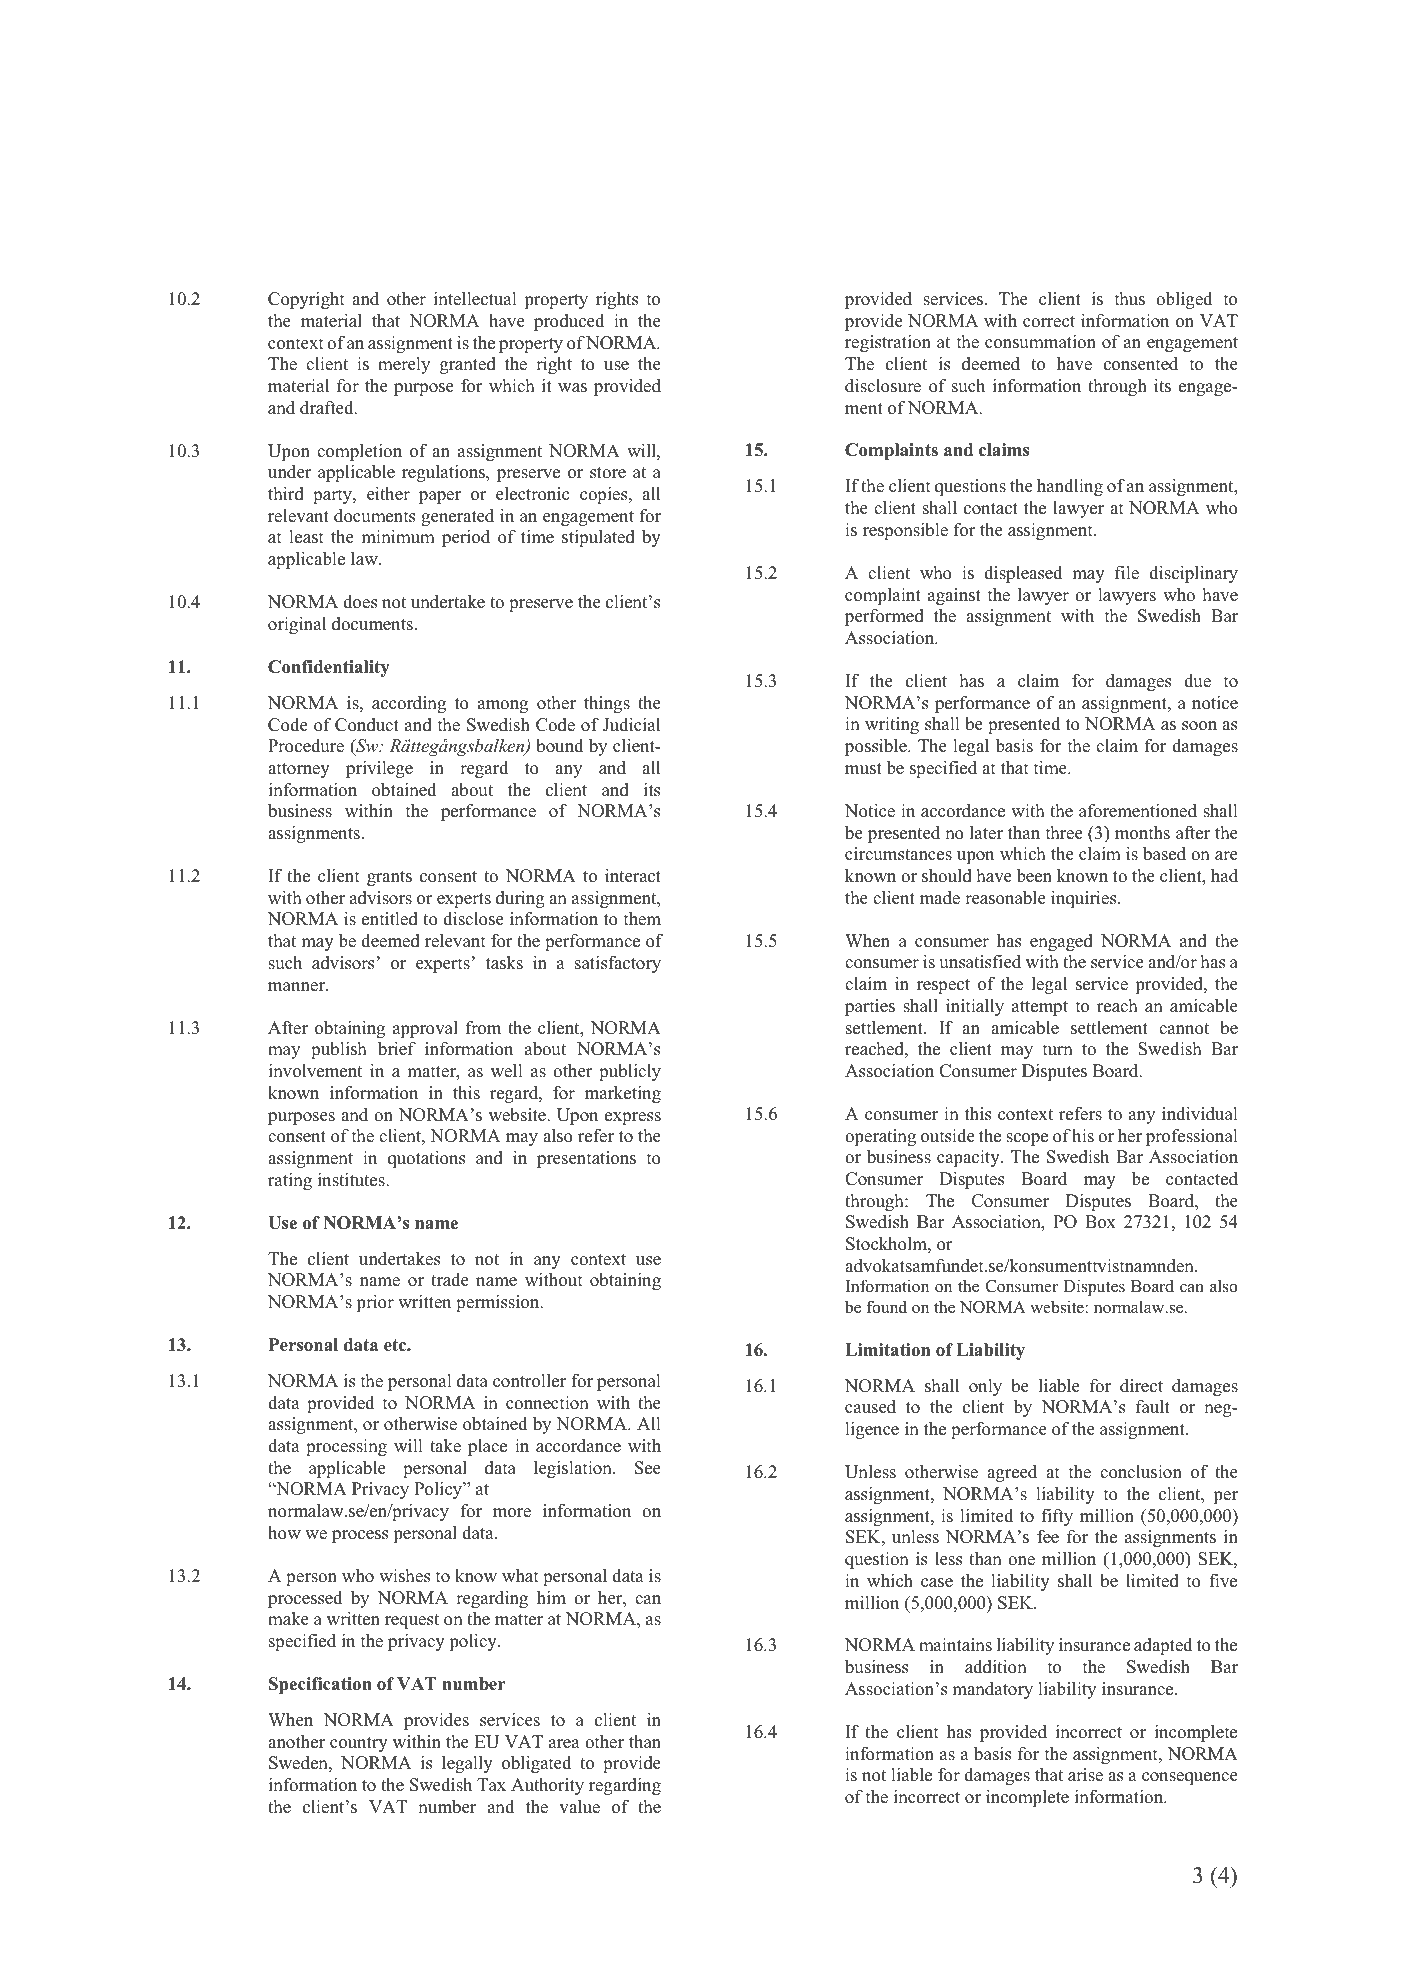  Describe the element at coordinates (579, 1807) in the screenshot. I see `value` at that location.
